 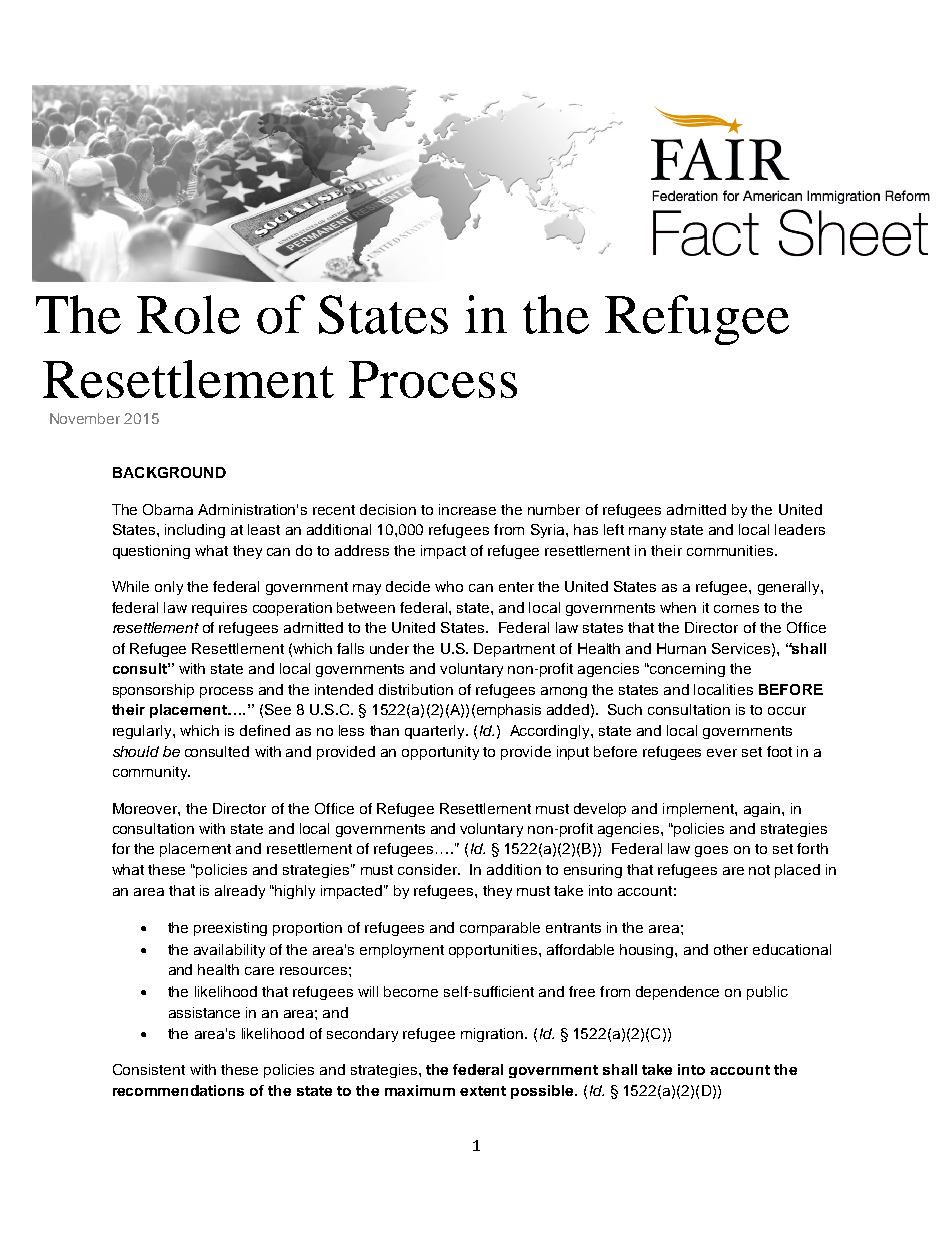 What do you see at coordinates (467, 509) in the screenshot?
I see `increase` at bounding box center [467, 509].
